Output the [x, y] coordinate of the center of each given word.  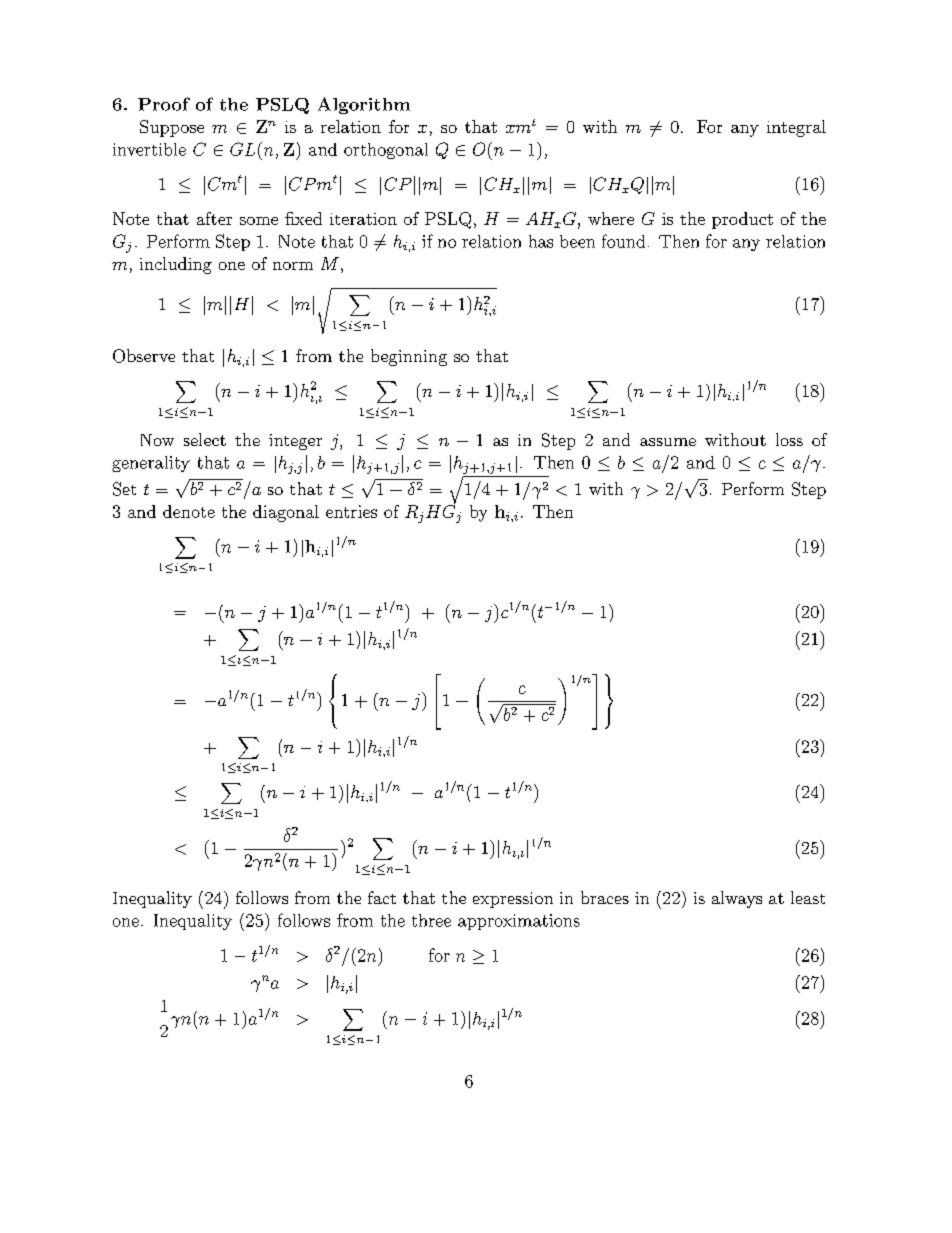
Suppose [172, 128]
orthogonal [386, 151]
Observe [144, 356]
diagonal [286, 513]
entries [351, 511]
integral [796, 128]
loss [789, 439]
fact [382, 897]
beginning [409, 357]
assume [668, 442]
